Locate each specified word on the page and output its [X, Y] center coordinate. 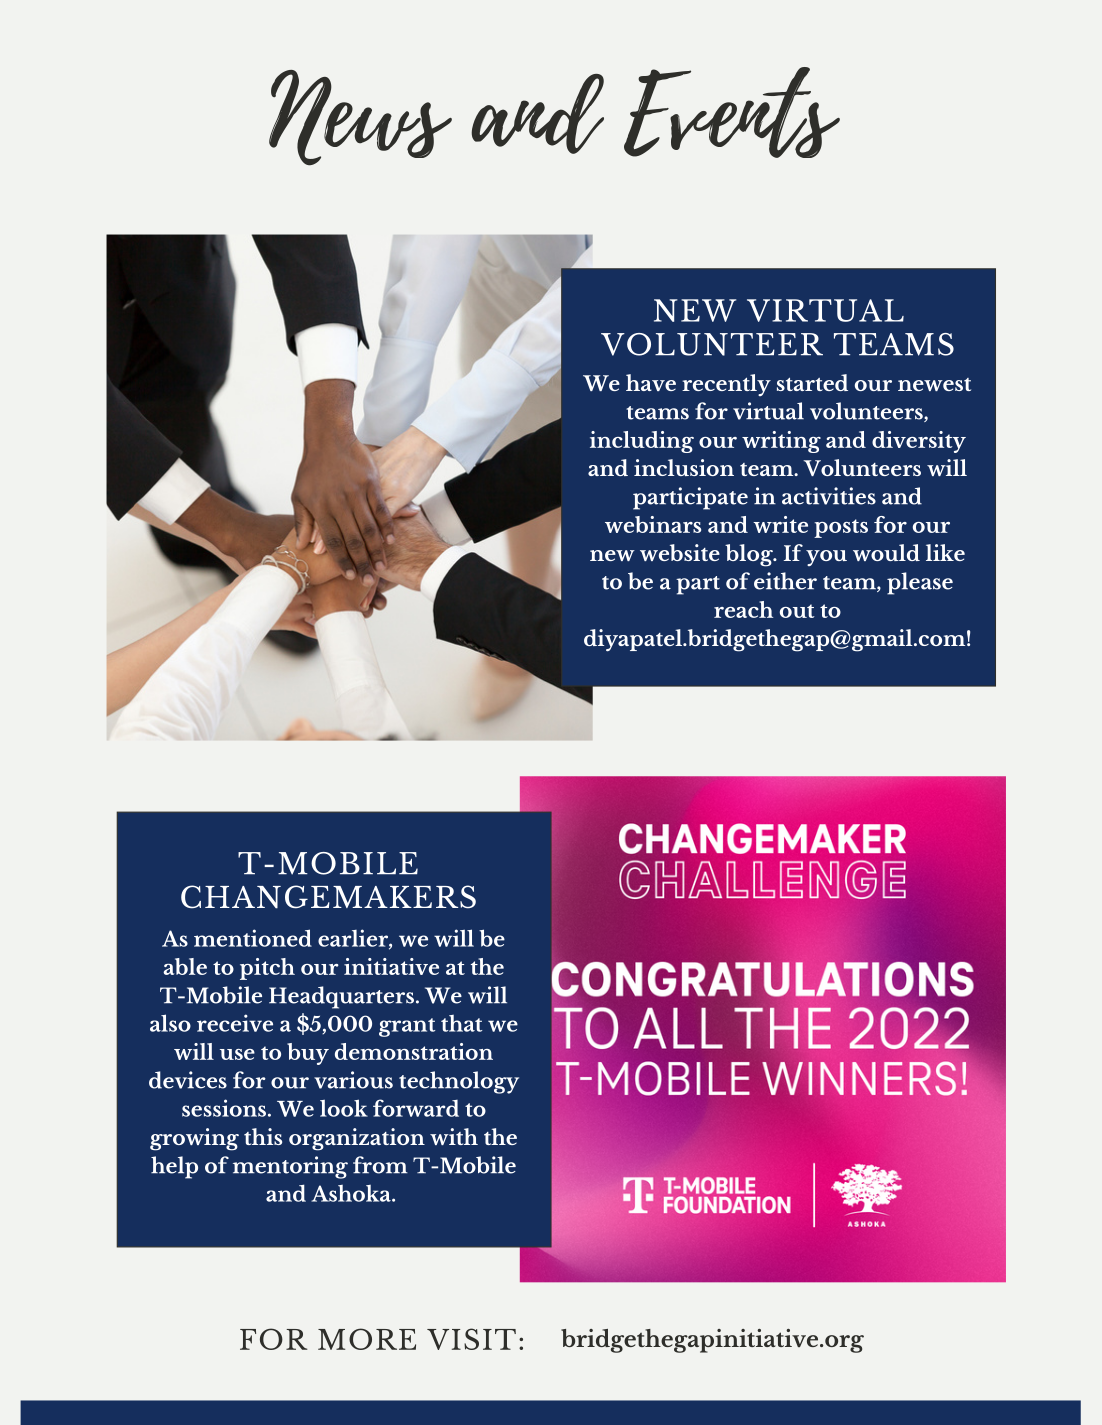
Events [732, 112]
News [360, 118]
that [461, 1023]
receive [235, 1023]
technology [459, 1082]
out [797, 611]
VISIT [471, 1339]
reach [743, 609]
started [812, 382]
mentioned [253, 938]
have [651, 382]
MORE [367, 1339]
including [642, 442]
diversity [919, 442]
